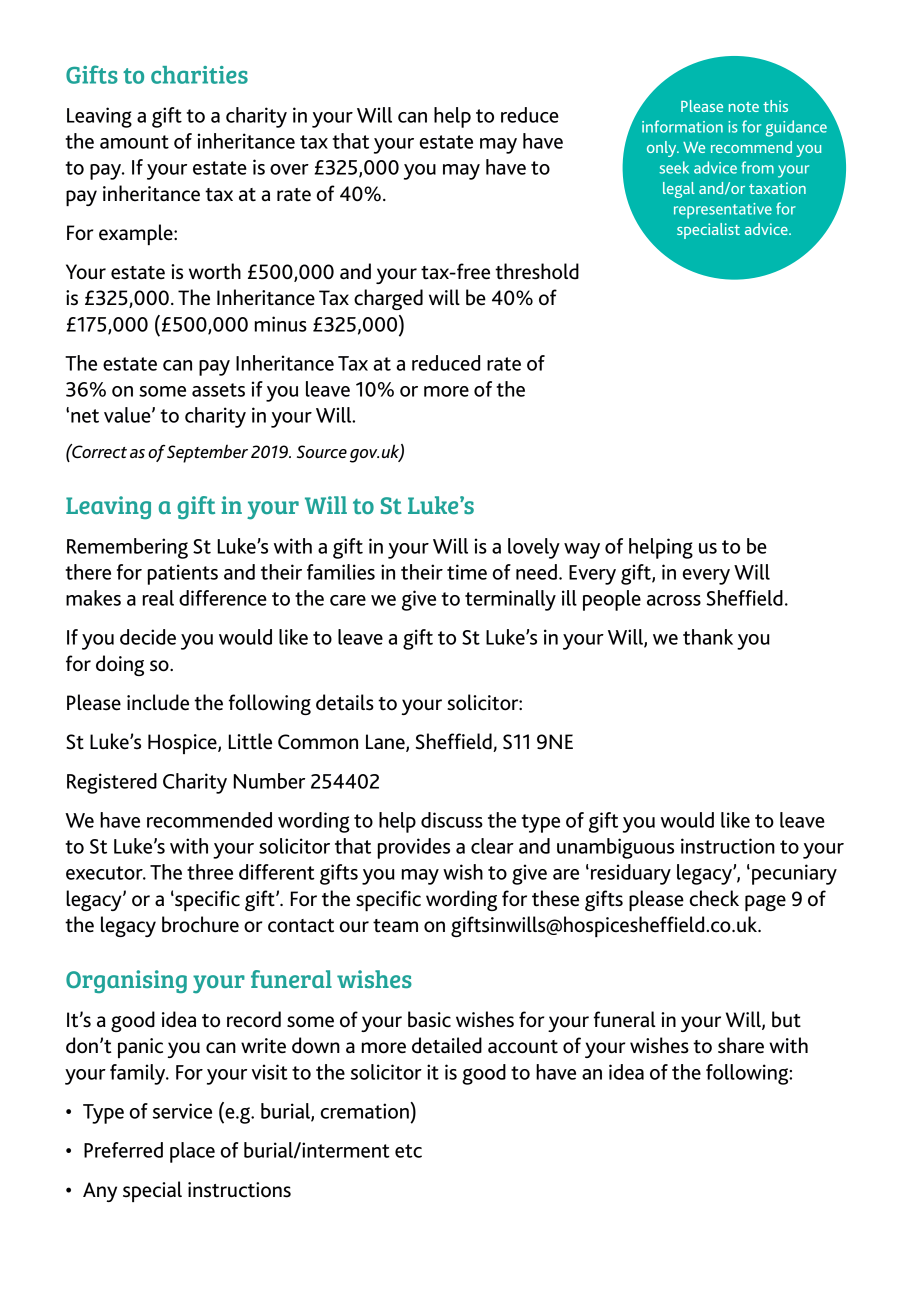 The width and height of the image is (924, 1308). What do you see at coordinates (199, 75) in the image?
I see `charities` at bounding box center [199, 75].
